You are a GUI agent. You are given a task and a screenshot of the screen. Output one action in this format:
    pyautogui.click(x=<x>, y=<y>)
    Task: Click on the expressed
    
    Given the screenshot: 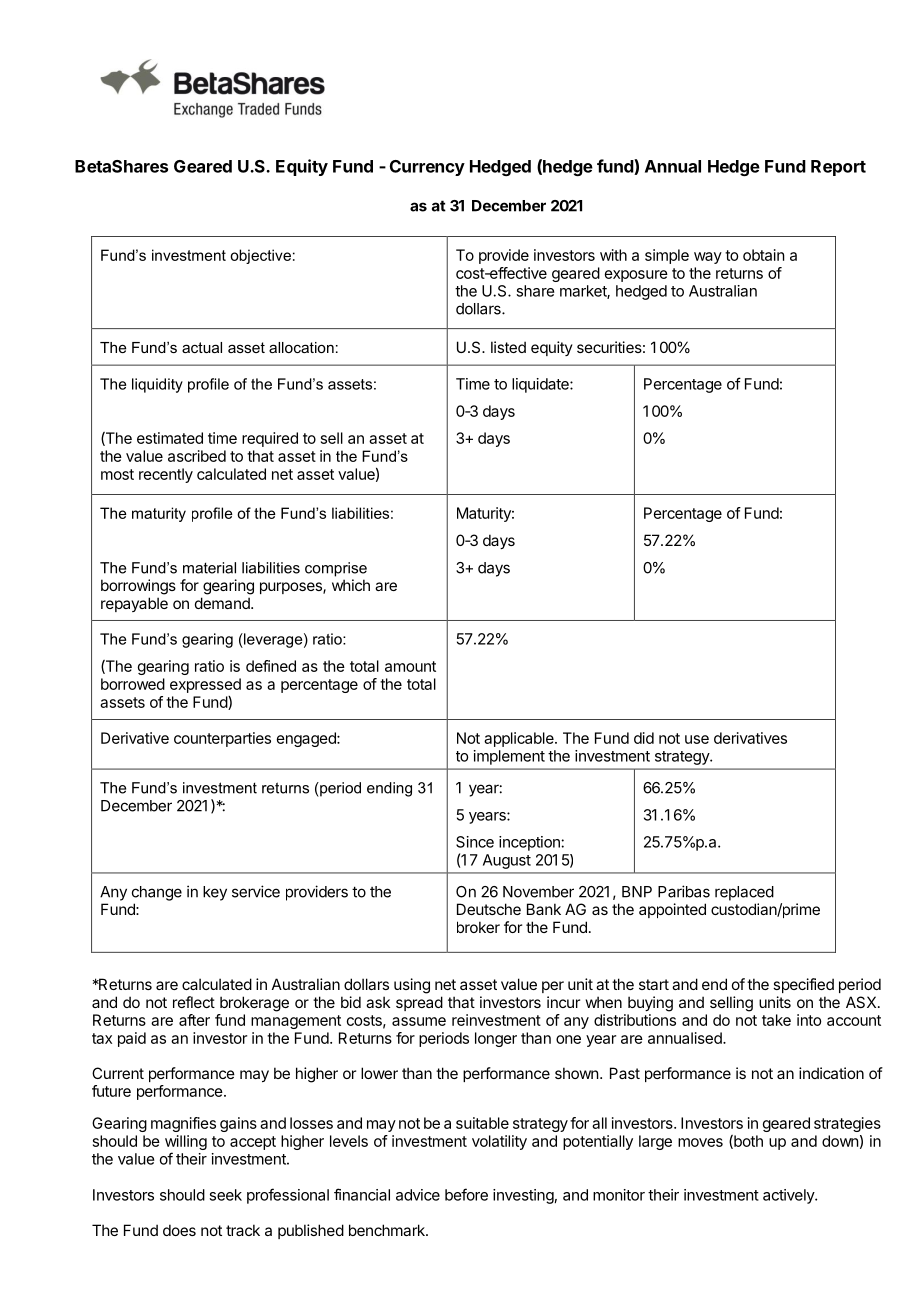 What is the action you would take?
    pyautogui.click(x=205, y=685)
